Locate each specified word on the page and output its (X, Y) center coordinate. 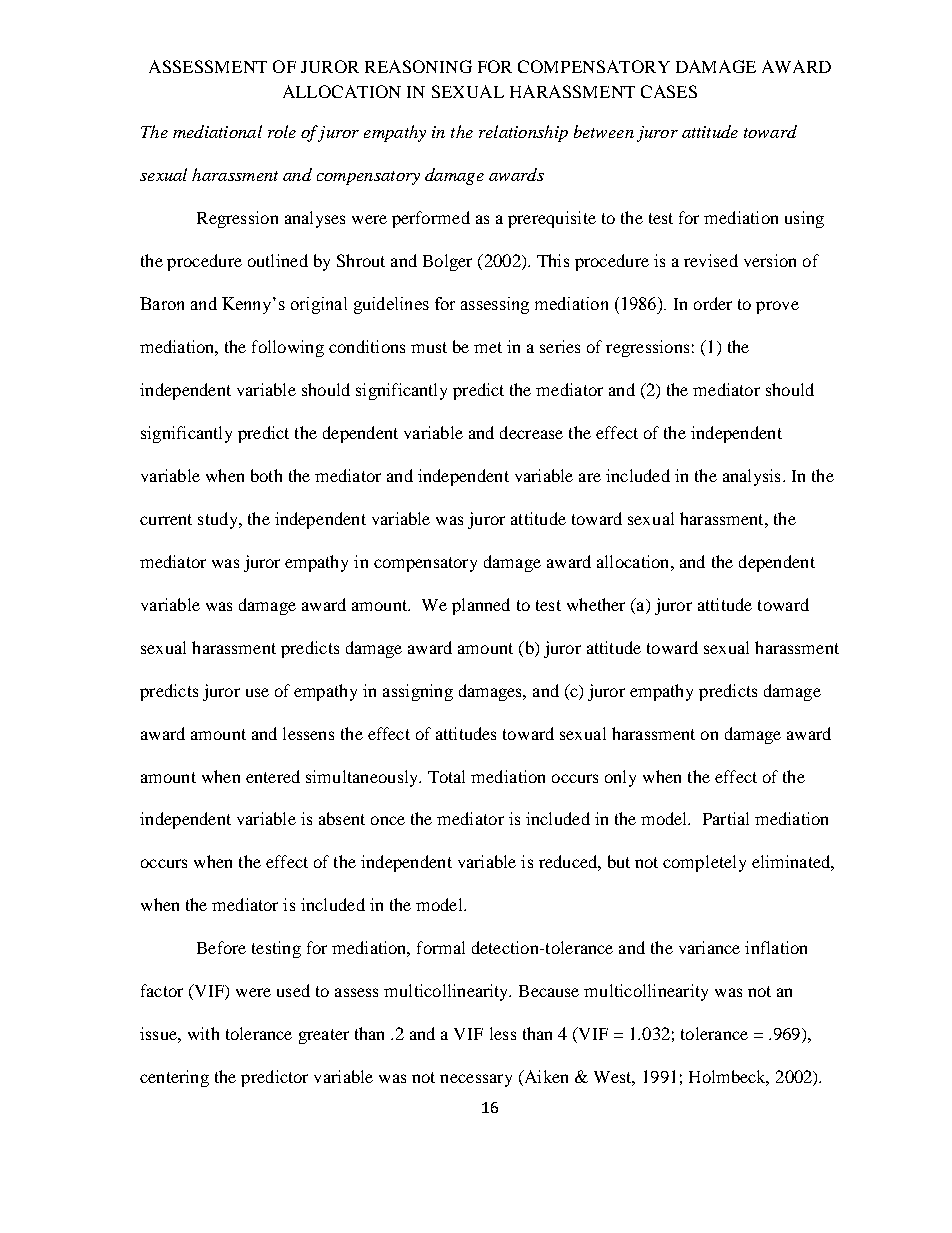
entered (273, 776)
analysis (751, 477)
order (713, 303)
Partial (726, 818)
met (488, 347)
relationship (523, 133)
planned (481, 606)
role (282, 131)
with (203, 1033)
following (288, 348)
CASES (669, 91)
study (219, 520)
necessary (476, 1080)
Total (446, 776)
